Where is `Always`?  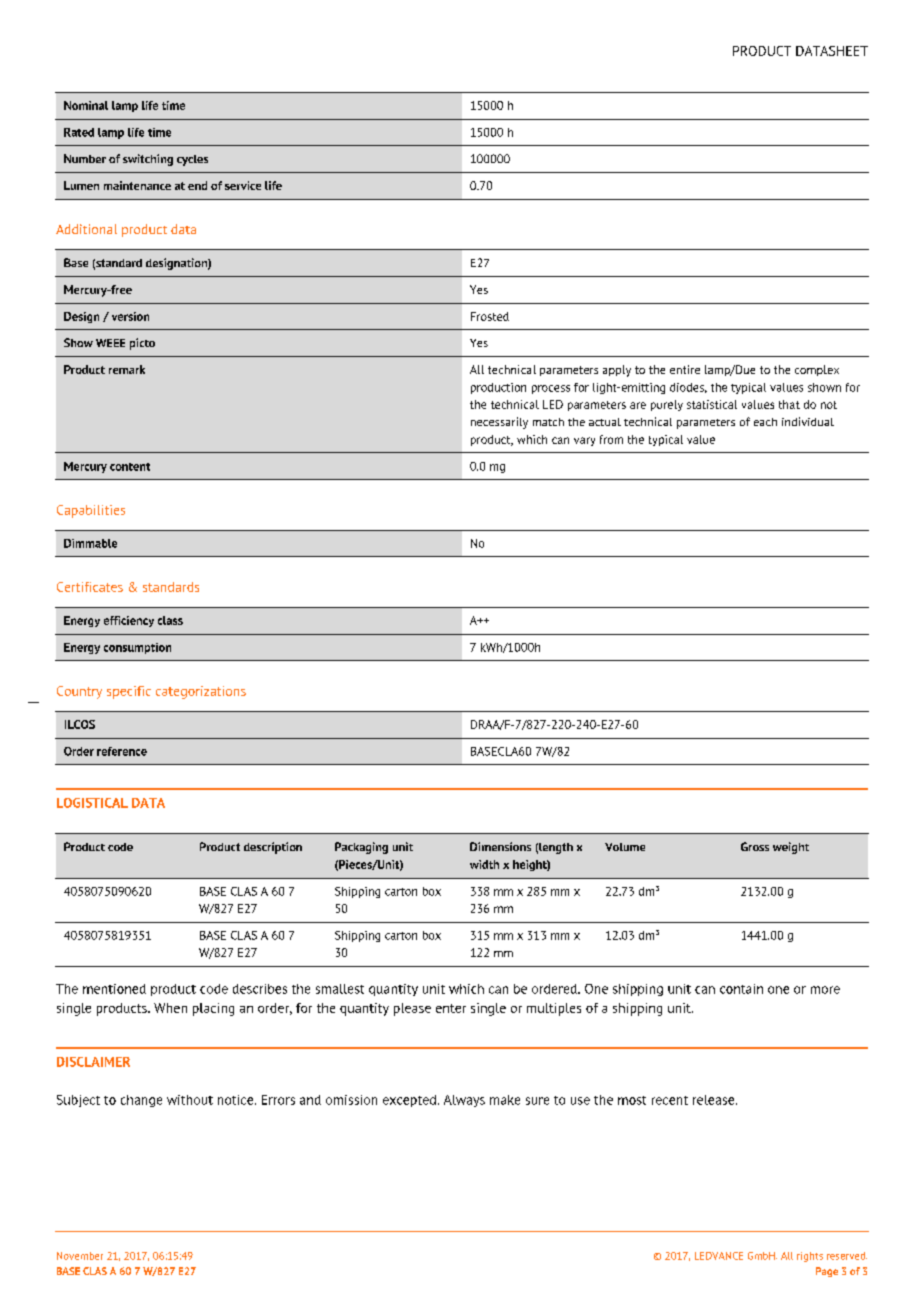 Always is located at coordinates (464, 1101).
